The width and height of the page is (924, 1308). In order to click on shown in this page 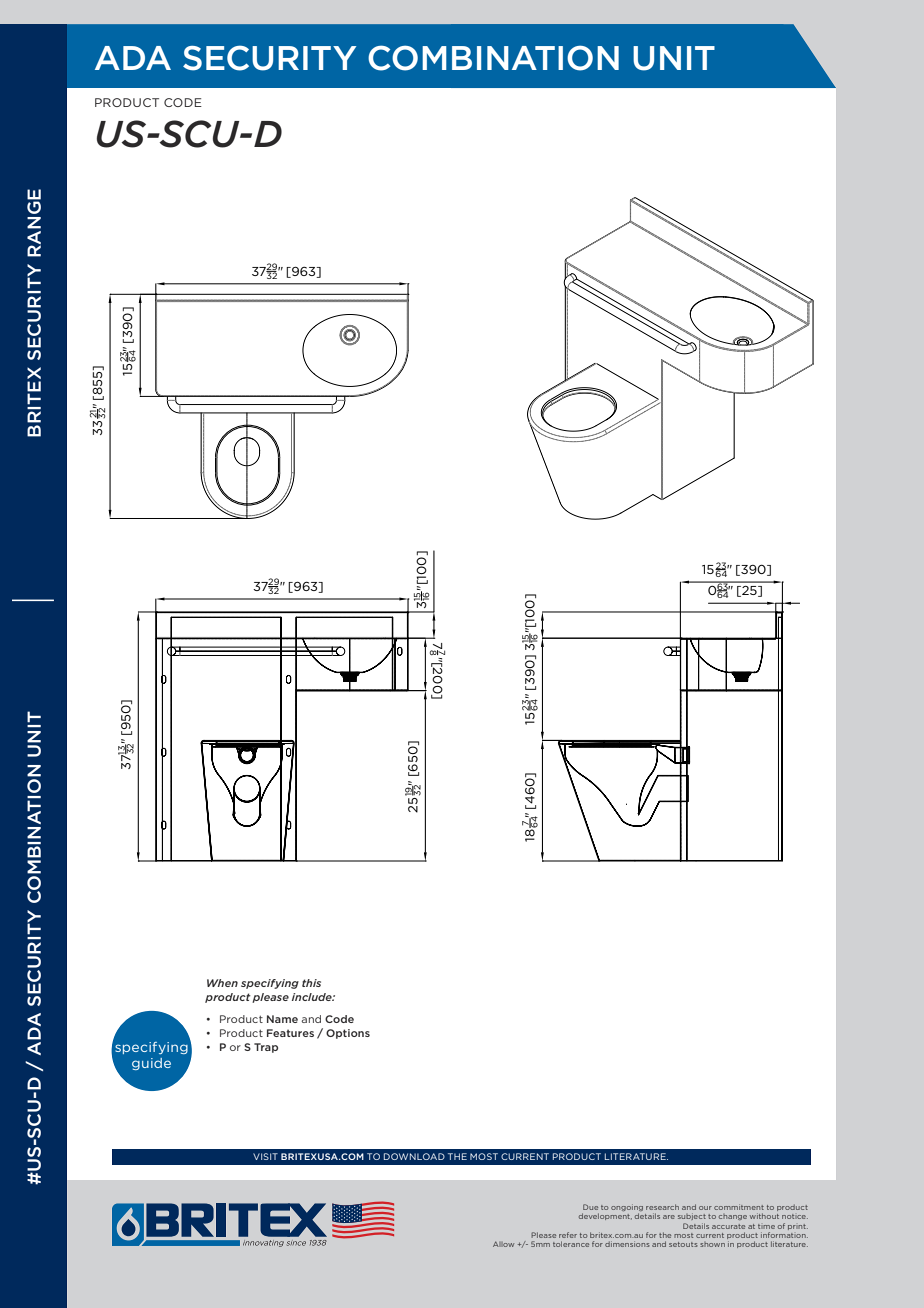, I will do `click(712, 1244)`.
